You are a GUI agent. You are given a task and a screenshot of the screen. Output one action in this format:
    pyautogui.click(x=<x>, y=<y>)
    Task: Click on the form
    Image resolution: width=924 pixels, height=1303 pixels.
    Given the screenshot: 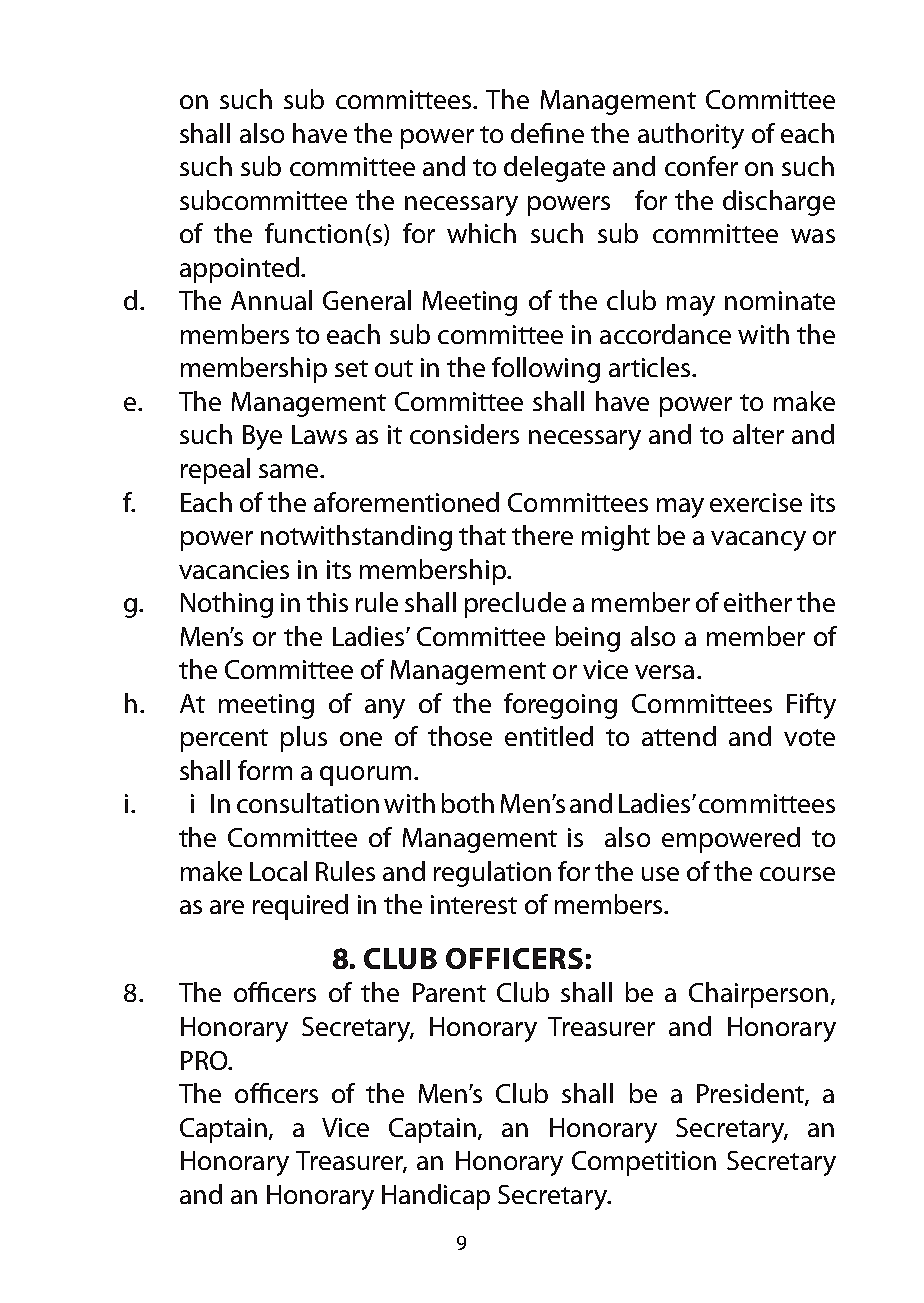 What is the action you would take?
    pyautogui.click(x=265, y=770)
